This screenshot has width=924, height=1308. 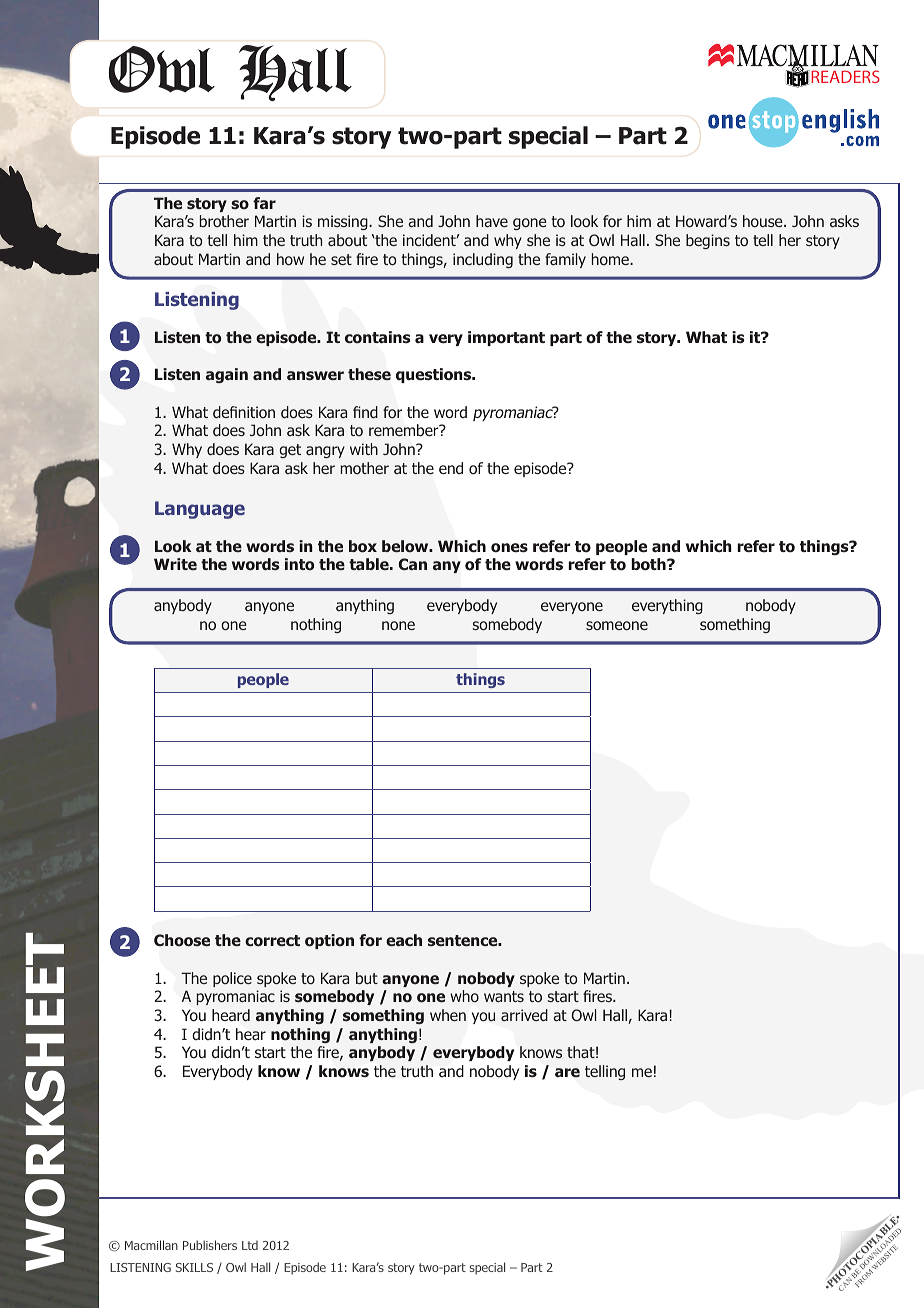 I want to click on READERS, so click(x=844, y=76).
